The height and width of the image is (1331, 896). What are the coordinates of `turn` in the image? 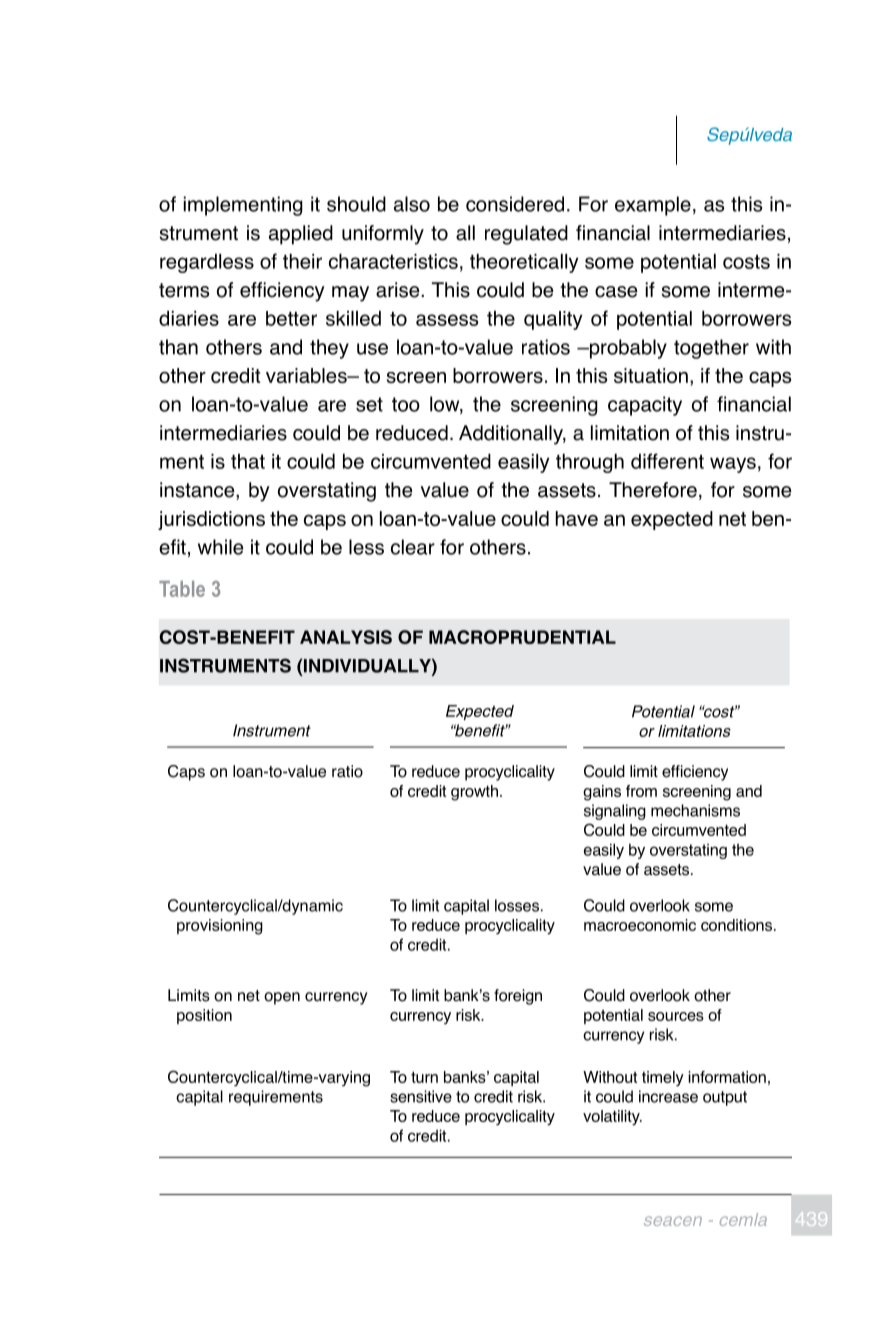 It's located at (424, 1077).
